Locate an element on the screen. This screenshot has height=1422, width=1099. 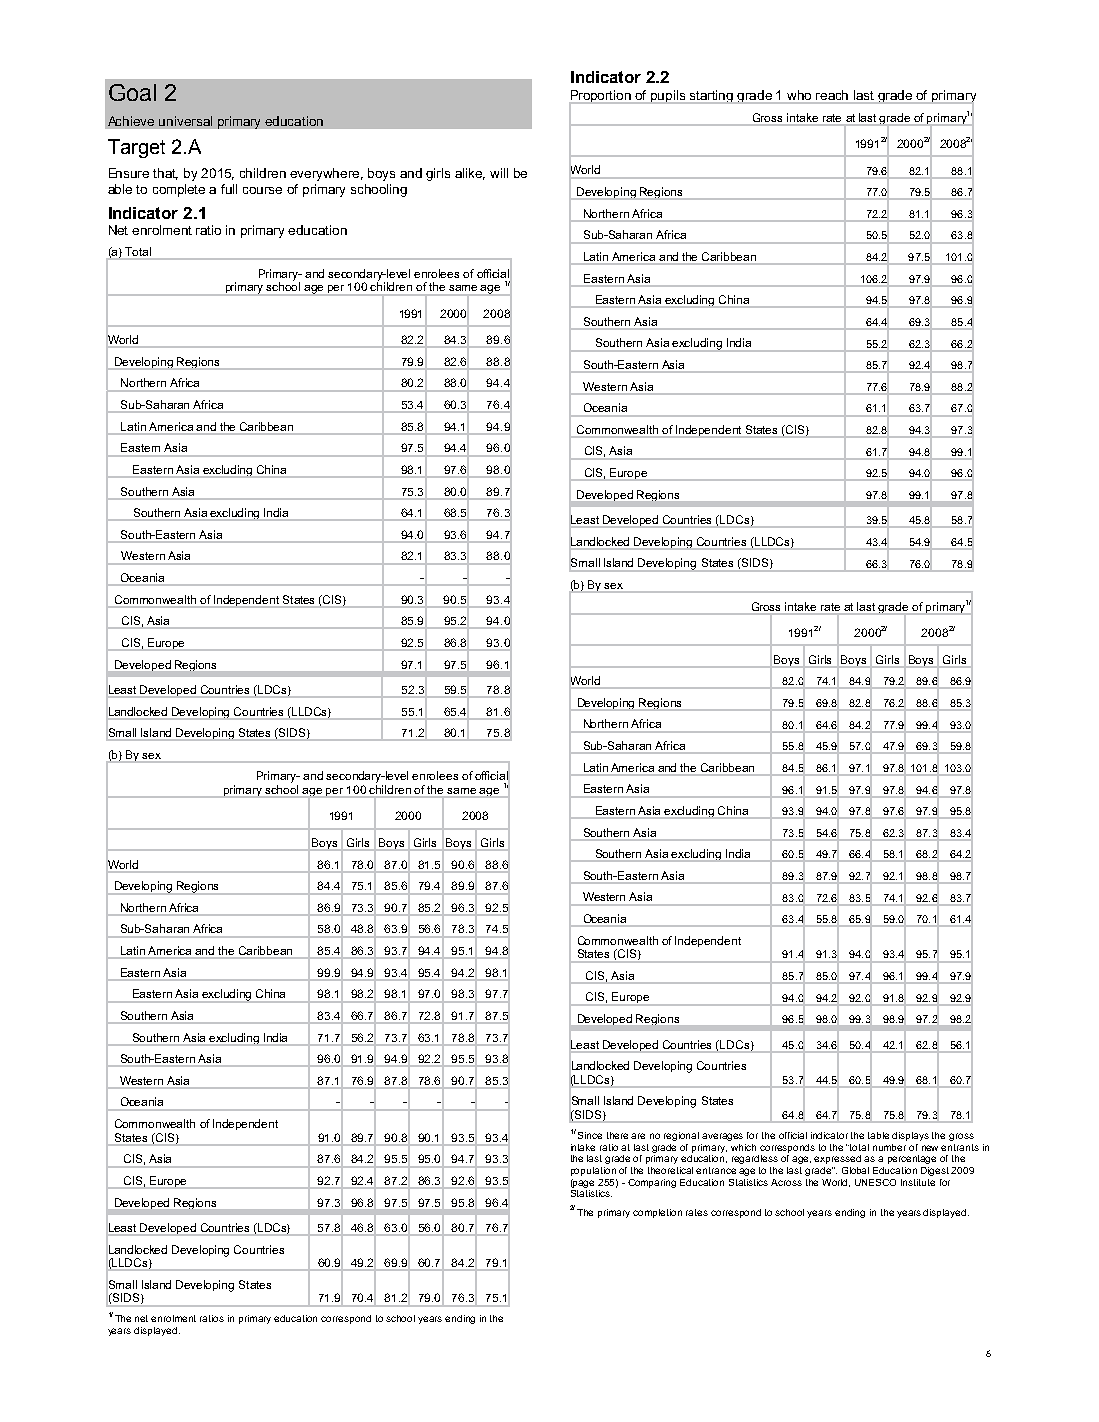
reach is located at coordinates (832, 95).
